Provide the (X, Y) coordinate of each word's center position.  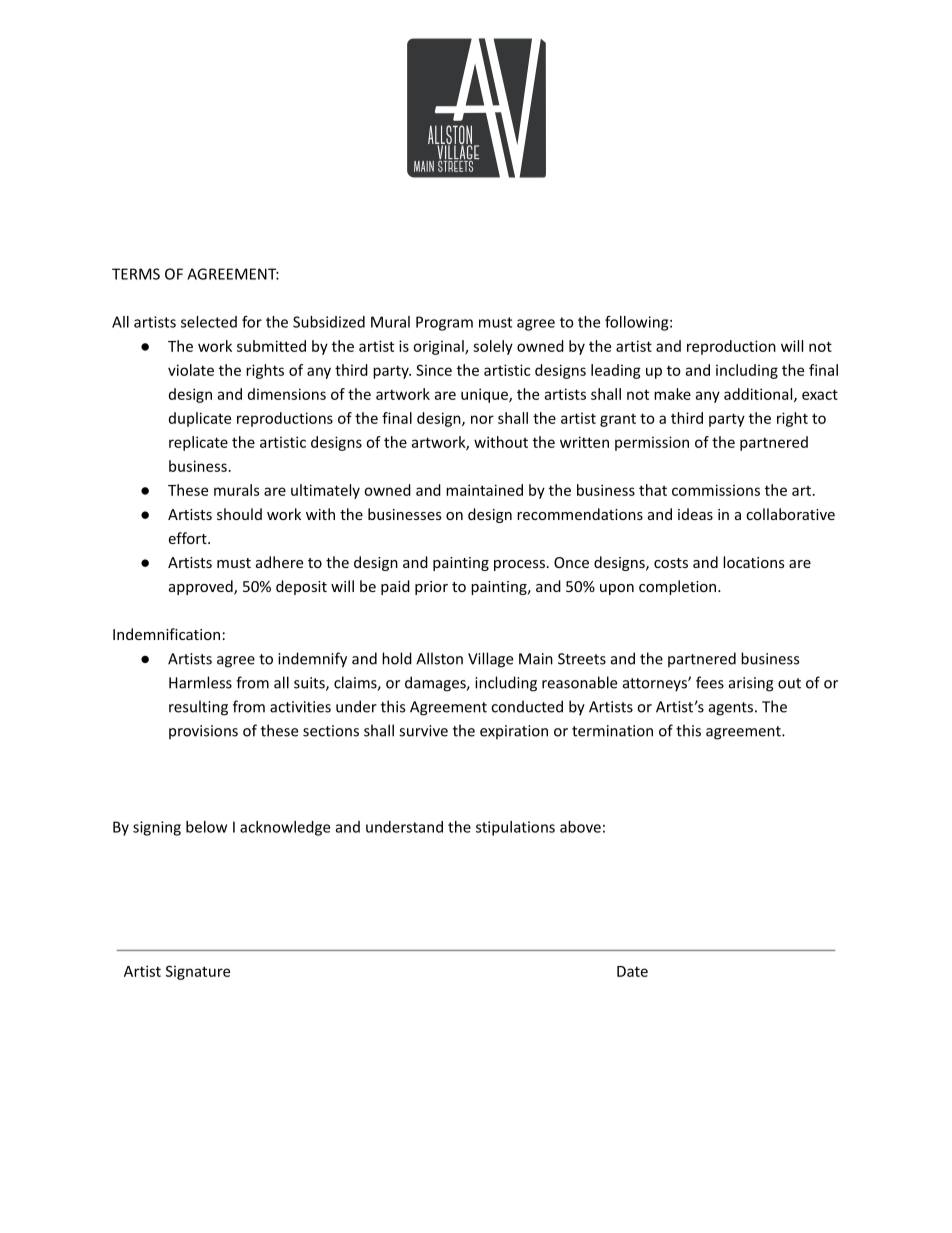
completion (679, 587)
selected (209, 322)
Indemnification (166, 634)
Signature (198, 972)
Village (490, 660)
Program (444, 323)
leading (616, 371)
